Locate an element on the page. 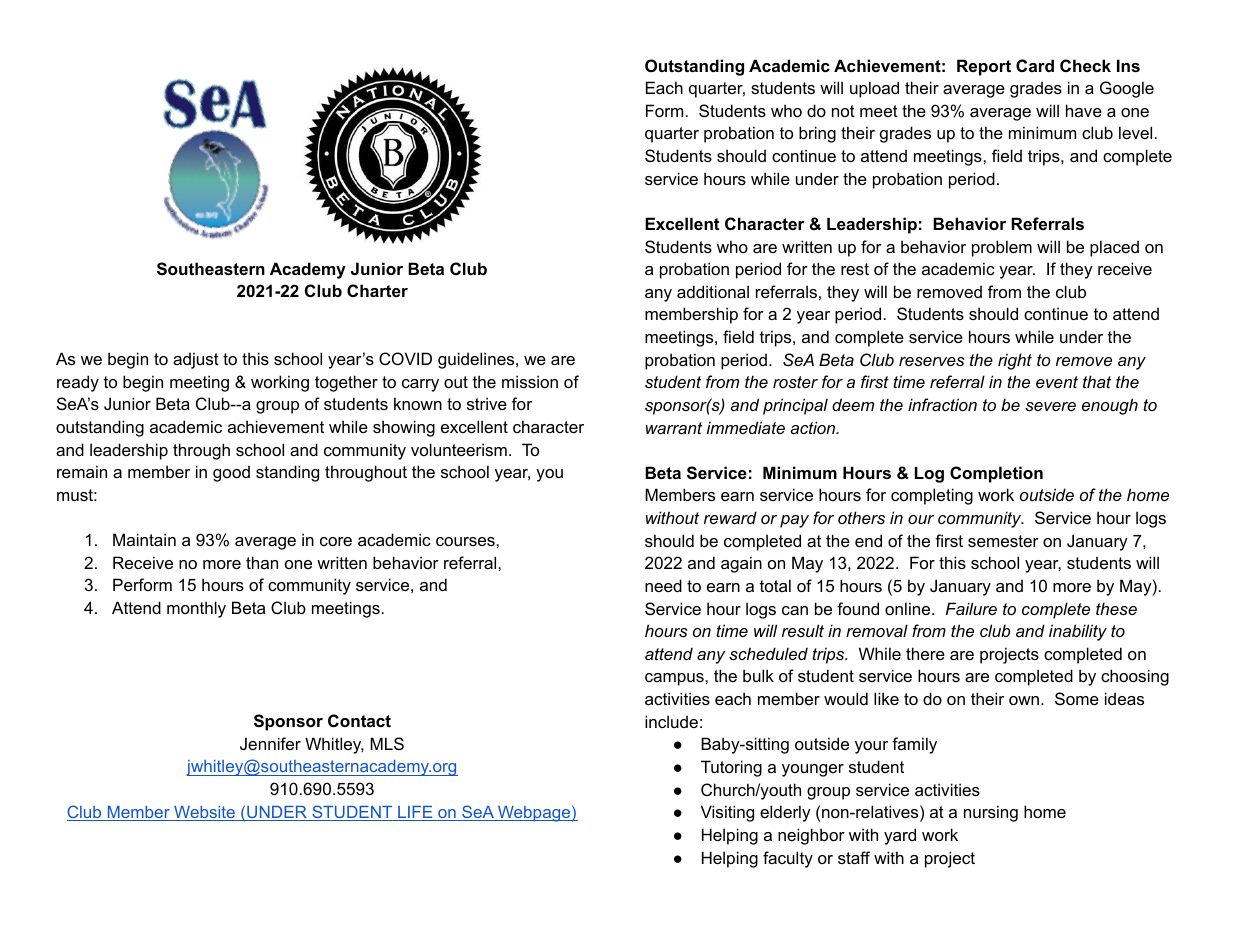  Report is located at coordinates (984, 67).
